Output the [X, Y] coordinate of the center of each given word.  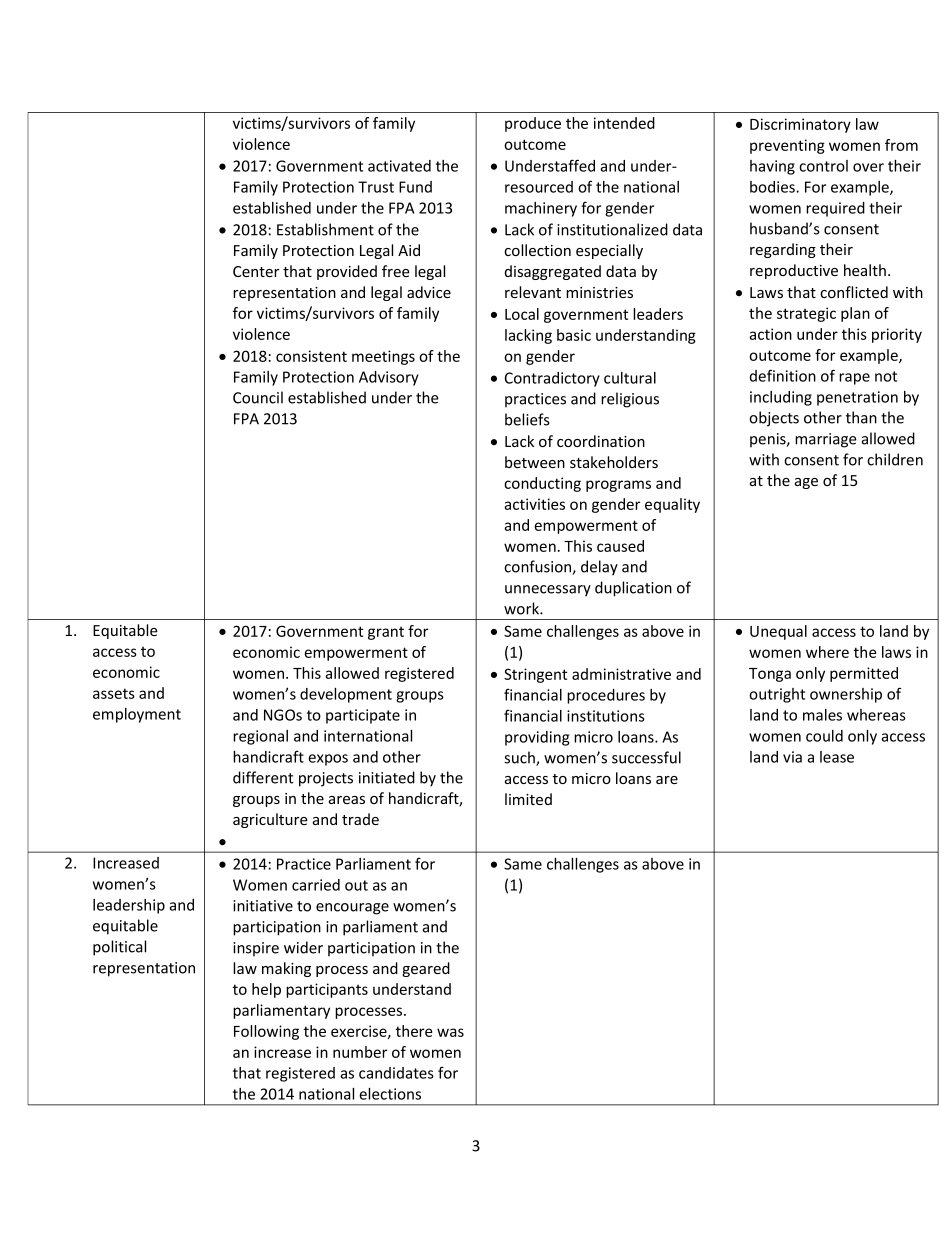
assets [114, 693]
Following [266, 1032]
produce [533, 124]
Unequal [778, 632]
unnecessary [548, 591]
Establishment [325, 229]
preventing [787, 146]
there [414, 1031]
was [450, 1032]
